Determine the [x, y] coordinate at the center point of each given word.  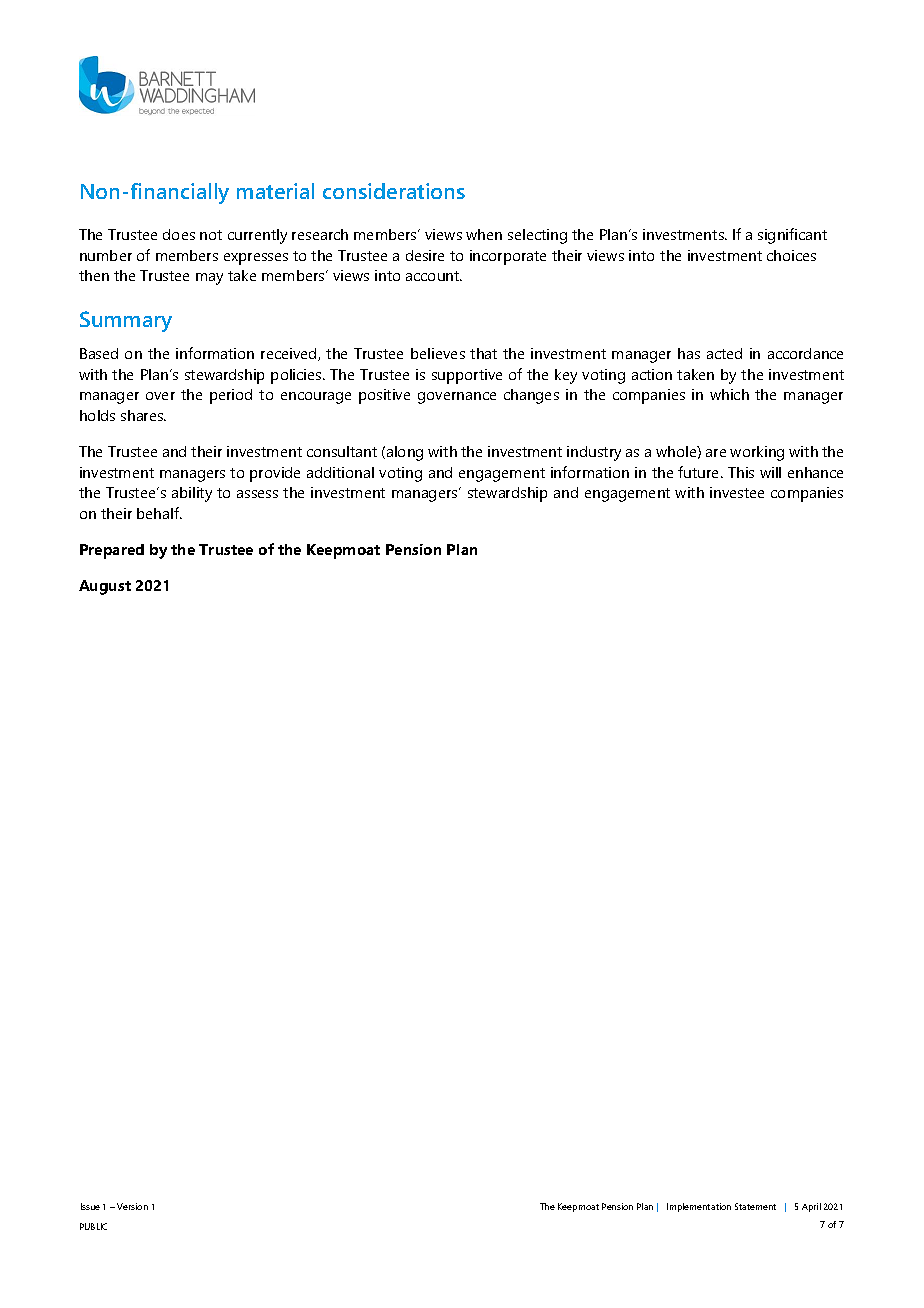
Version [132, 1206]
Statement [755, 1206]
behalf [159, 513]
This [741, 472]
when [484, 234]
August [105, 587]
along [405, 453]
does [179, 234]
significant [792, 236]
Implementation [699, 1207]
